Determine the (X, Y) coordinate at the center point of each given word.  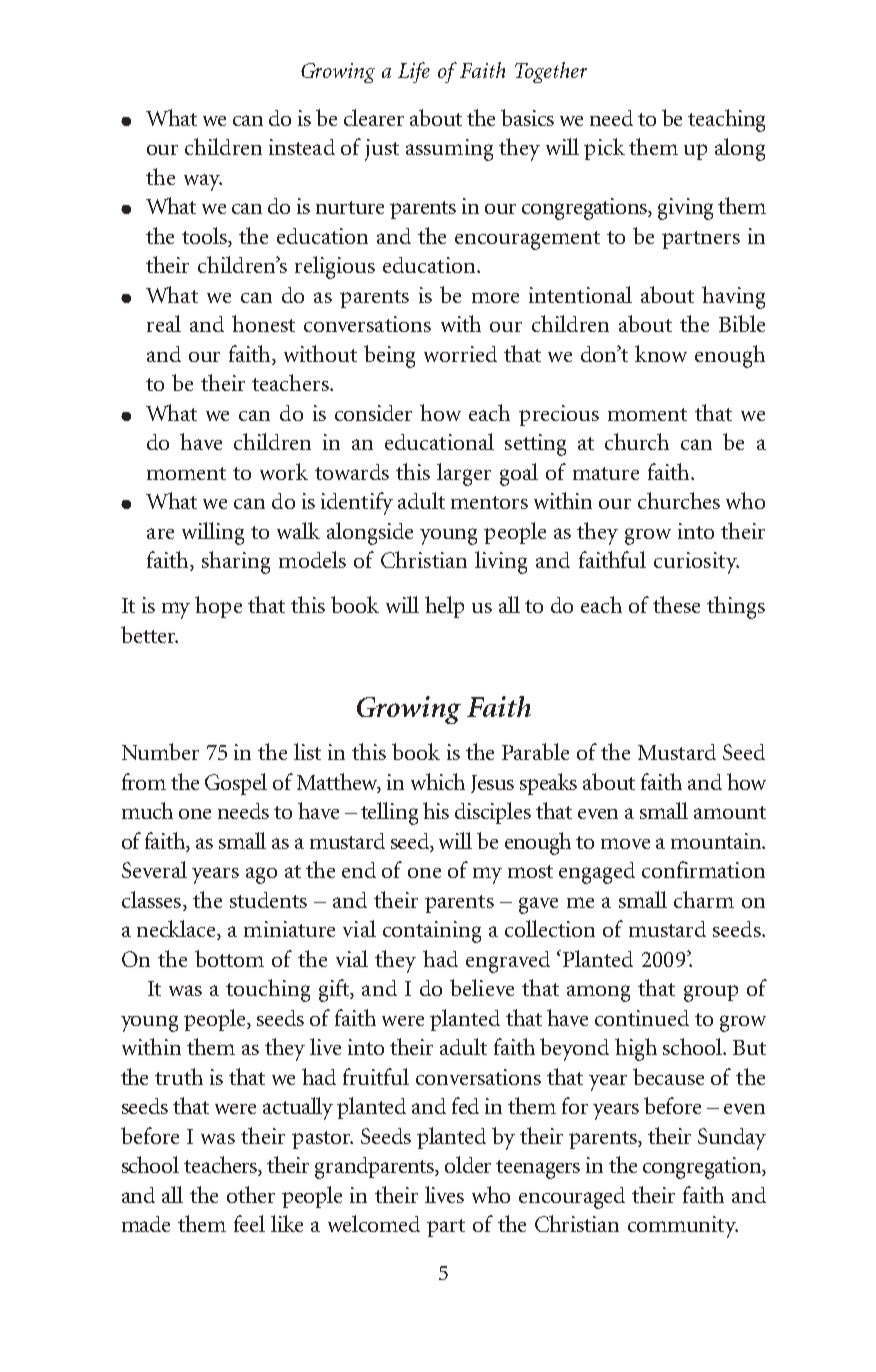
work (284, 471)
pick (604, 149)
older (468, 1164)
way (203, 182)
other (251, 1194)
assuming (449, 150)
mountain (717, 841)
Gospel (236, 784)
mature (606, 473)
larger (464, 474)
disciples (493, 813)
